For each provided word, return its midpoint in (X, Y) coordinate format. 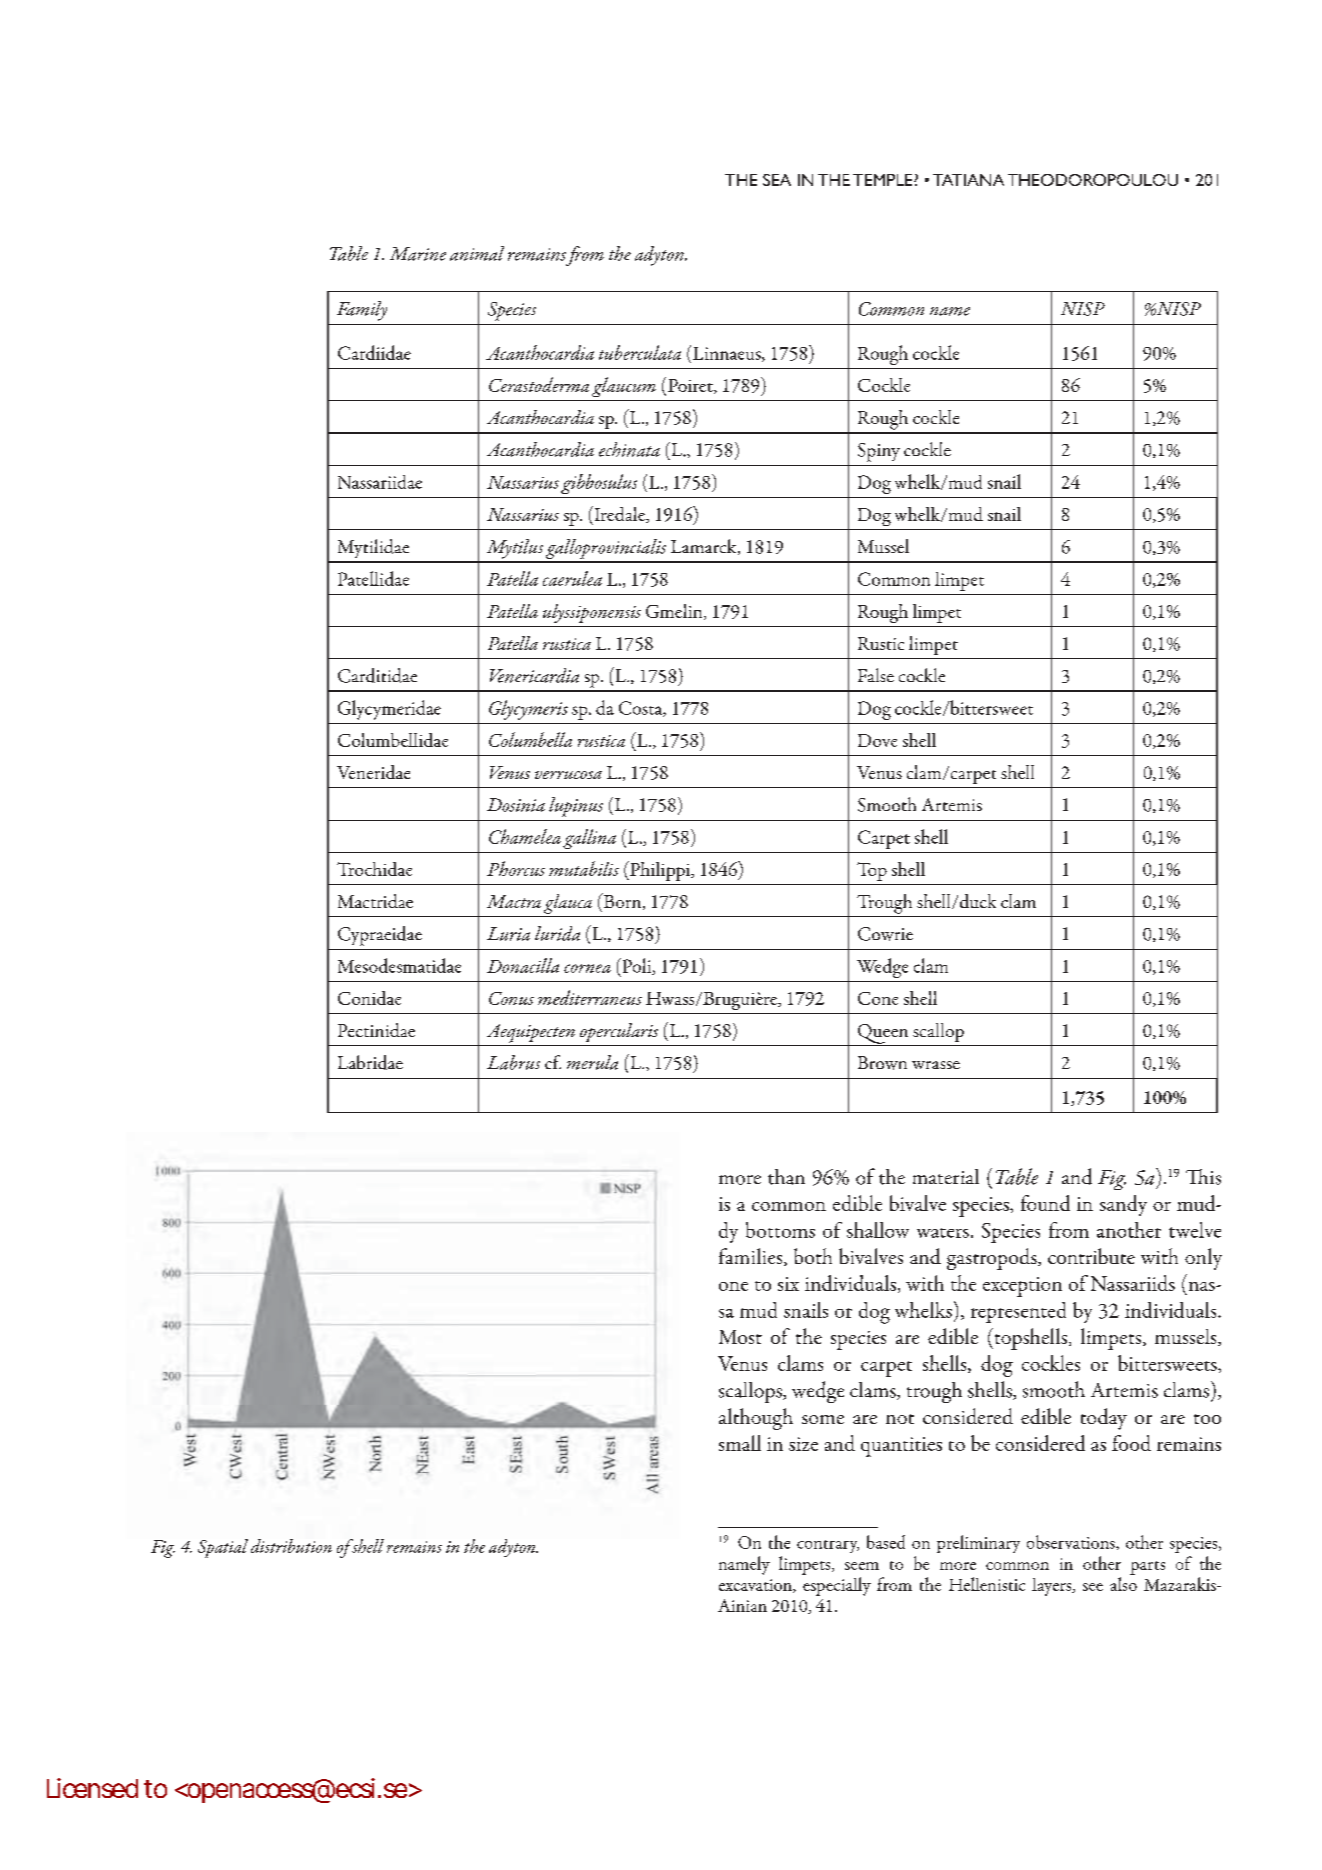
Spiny (879, 452)
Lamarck (705, 547)
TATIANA (968, 180)
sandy (1123, 1205)
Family (362, 311)
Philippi (660, 871)
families (752, 1257)
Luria (508, 934)
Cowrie (885, 934)
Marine (418, 254)
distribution (291, 1546)
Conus (511, 998)
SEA (777, 180)
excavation (756, 1586)
